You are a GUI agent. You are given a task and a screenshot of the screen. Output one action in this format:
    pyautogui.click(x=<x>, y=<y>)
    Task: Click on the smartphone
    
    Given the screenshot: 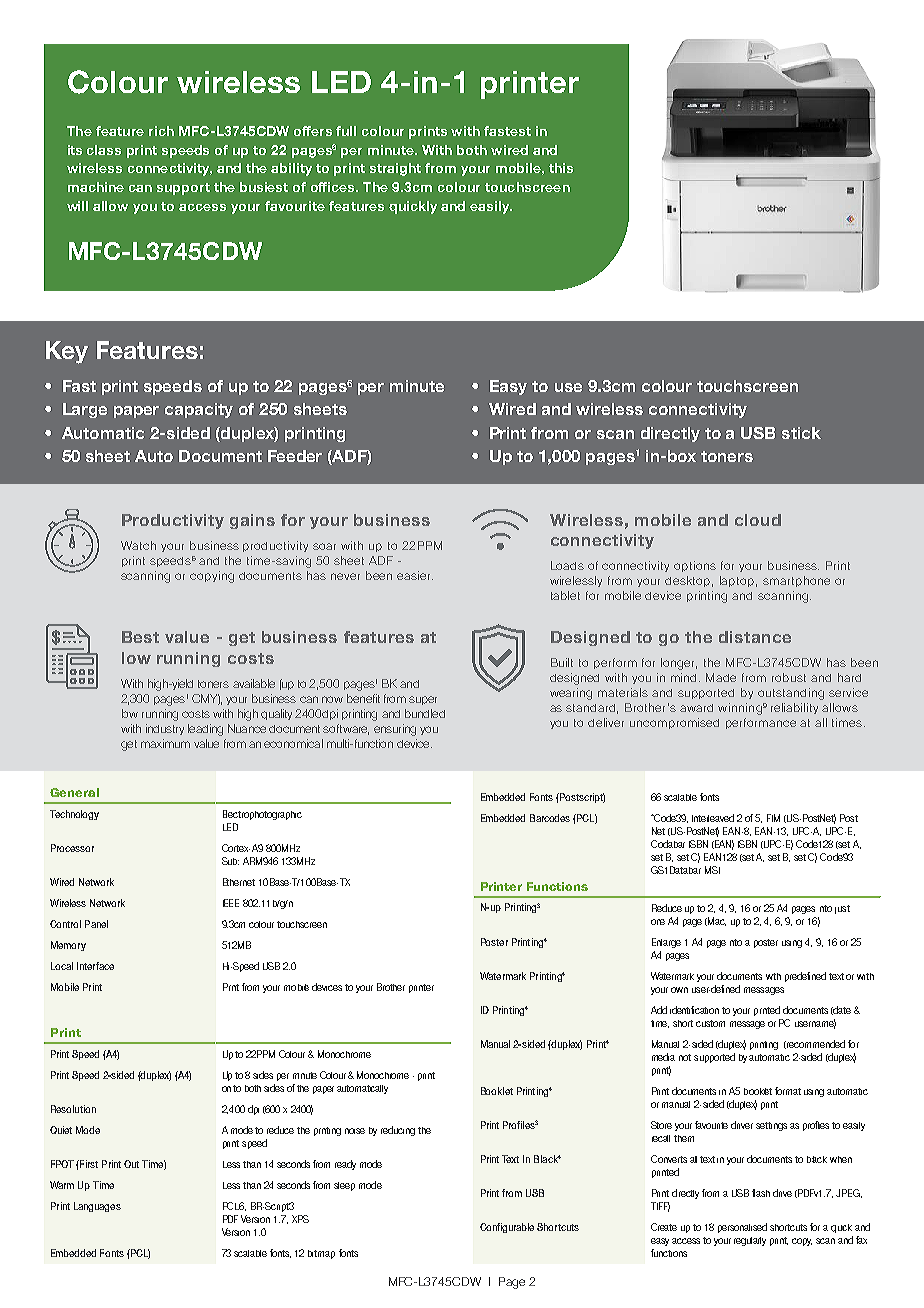 What is the action you would take?
    pyautogui.click(x=796, y=581)
